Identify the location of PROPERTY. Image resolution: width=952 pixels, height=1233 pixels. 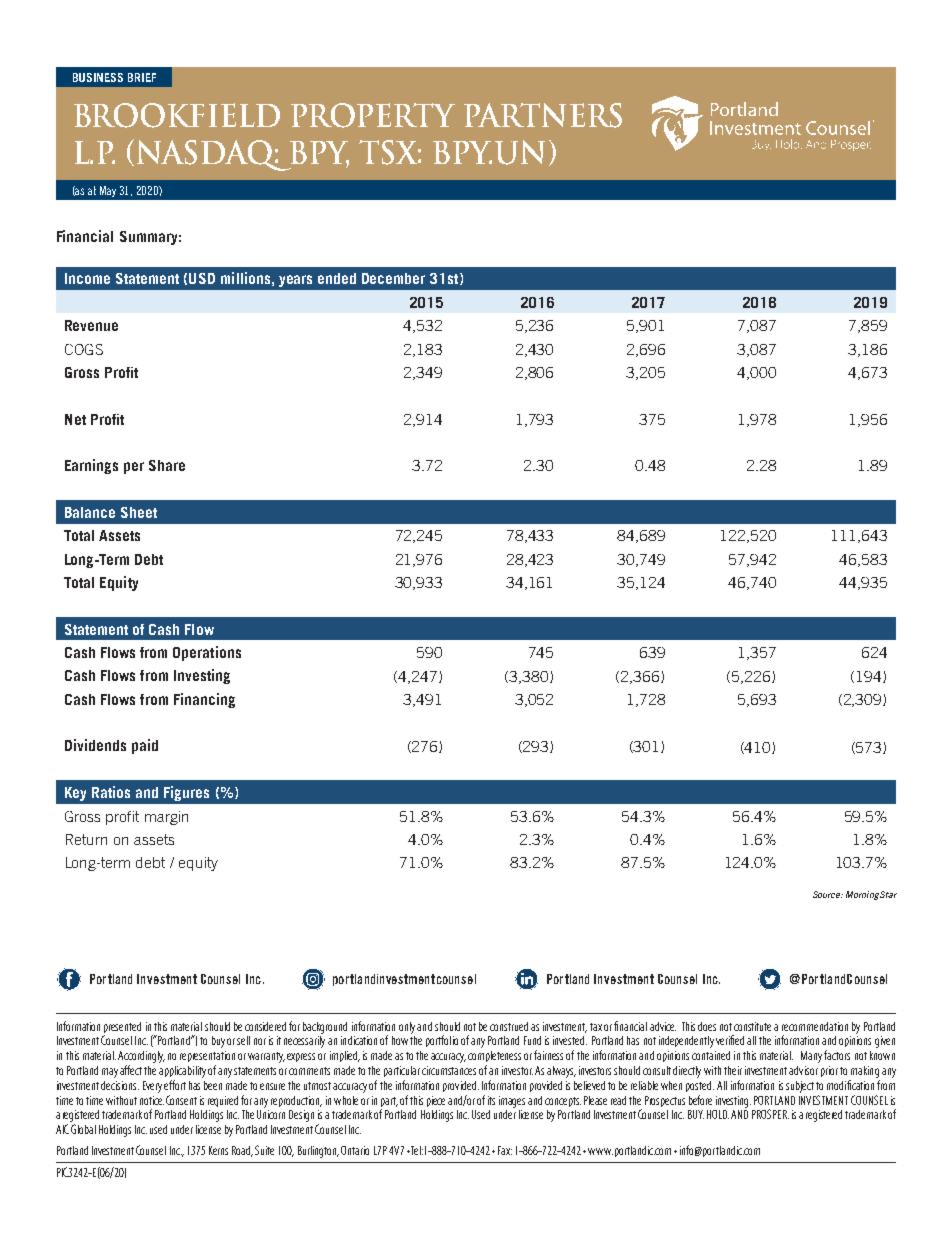
(373, 115).
